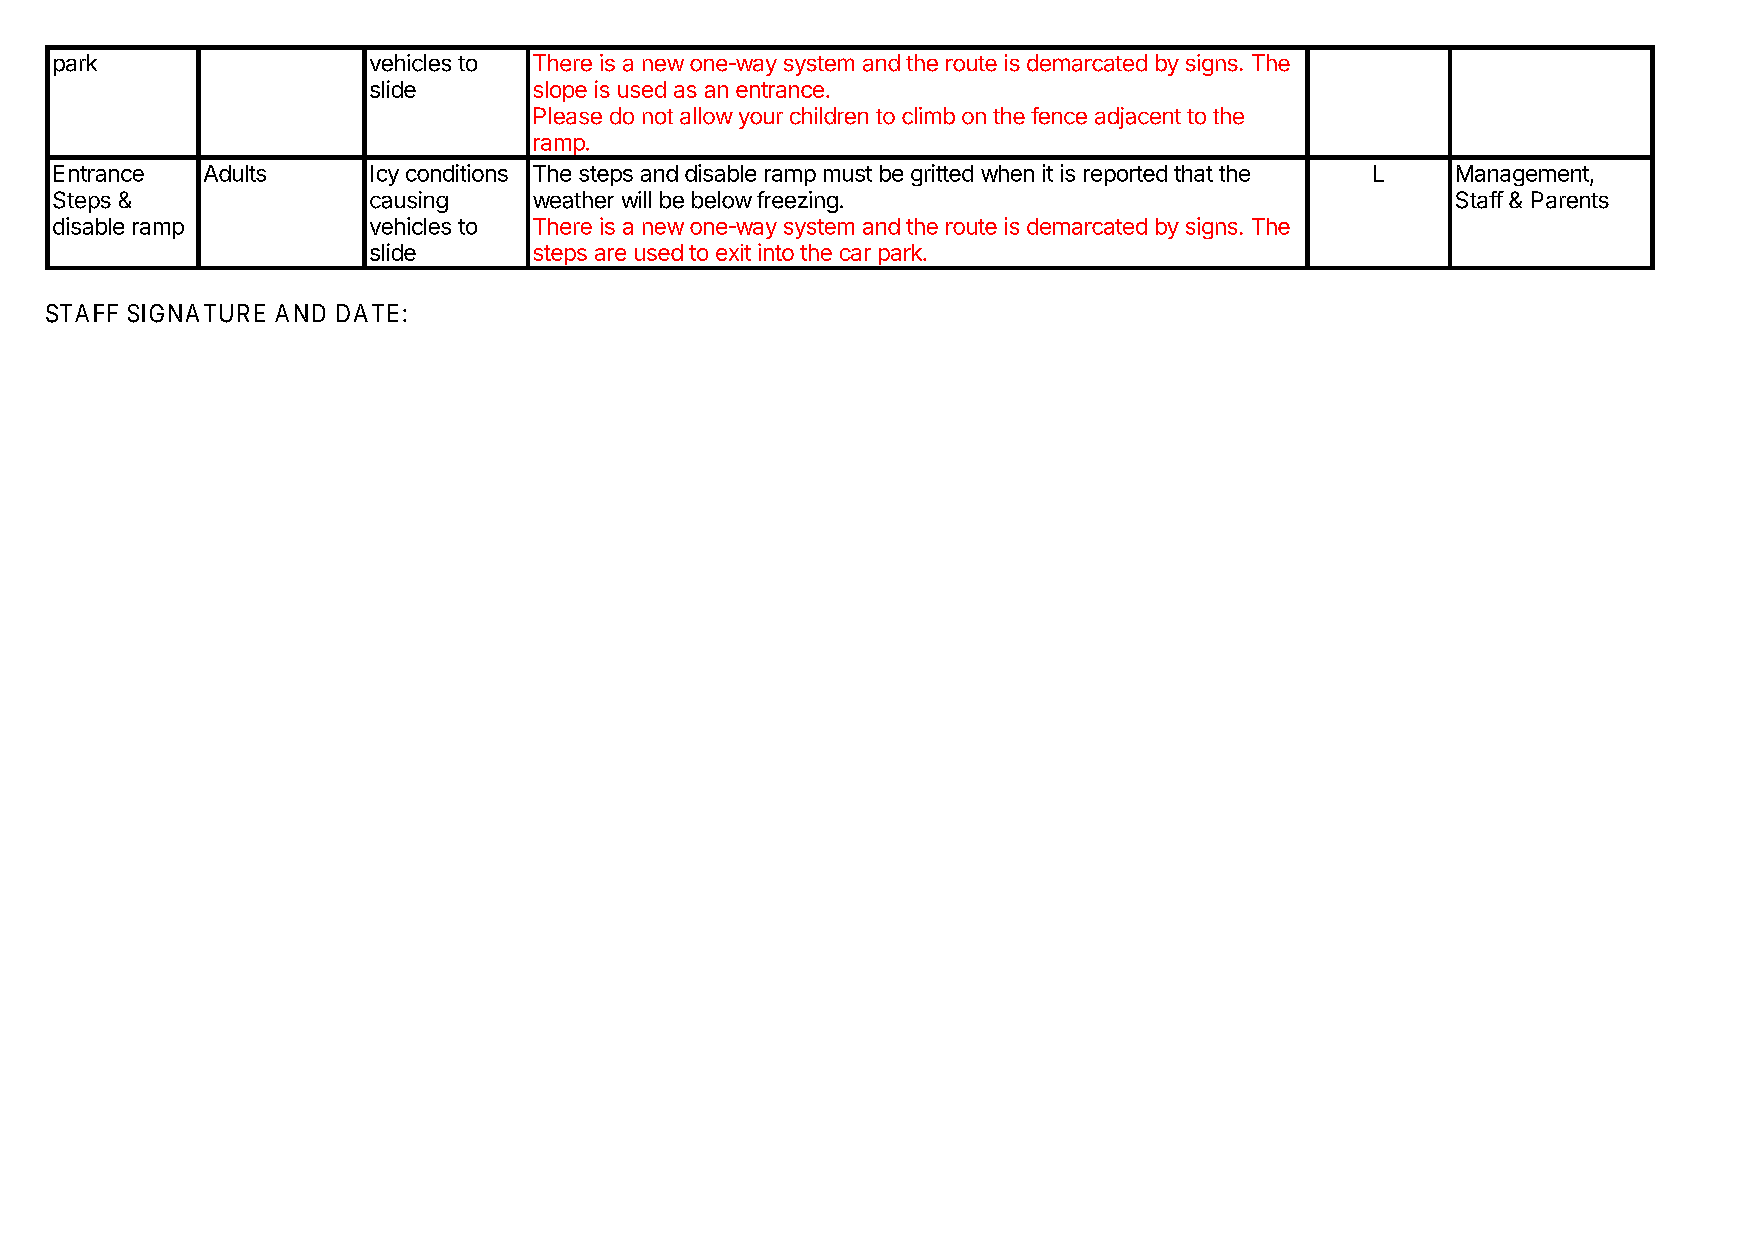  Describe the element at coordinates (1570, 200) in the page. I see `Parents` at that location.
